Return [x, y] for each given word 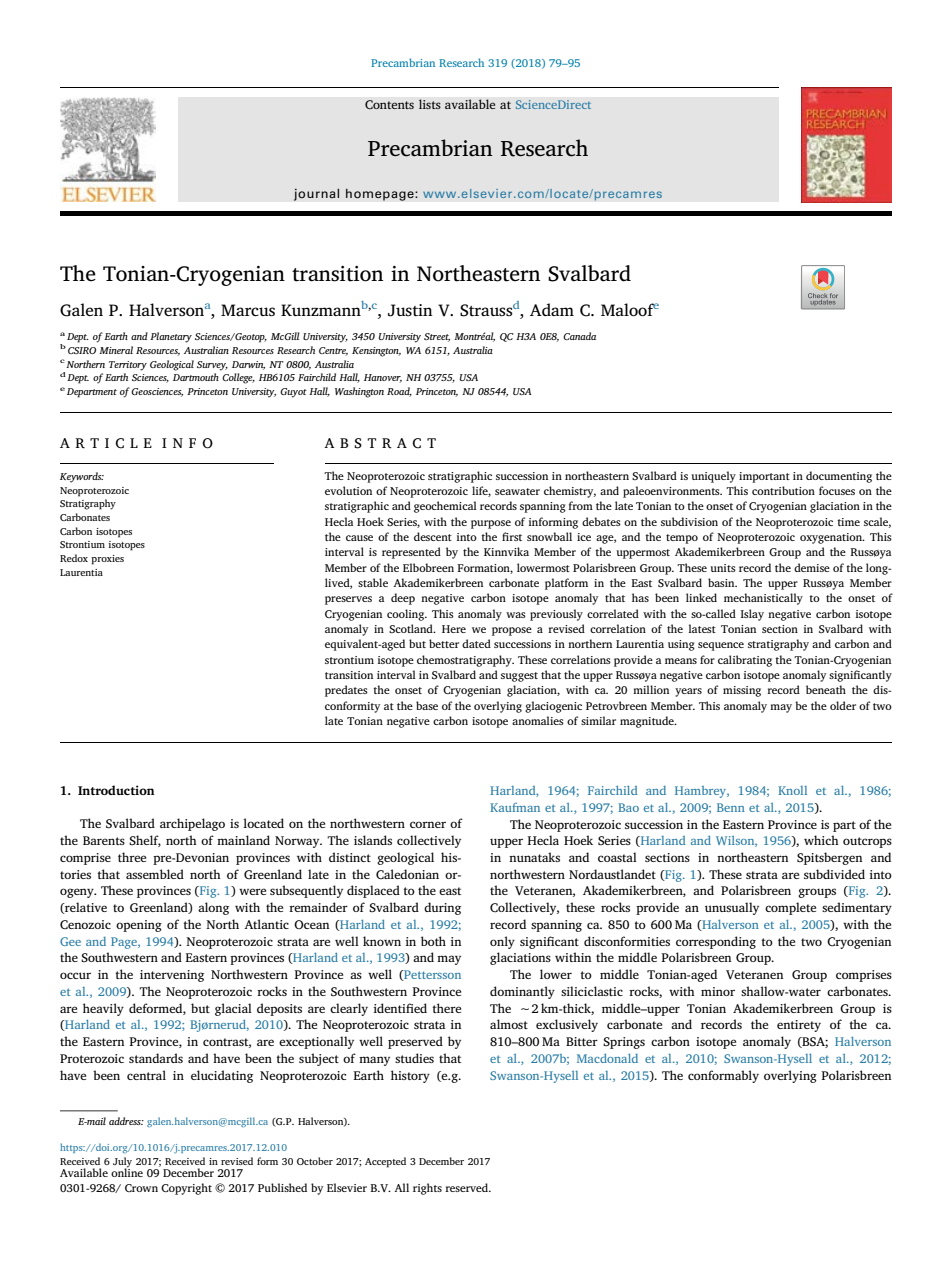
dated [476, 643]
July [122, 1163]
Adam [552, 309]
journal [316, 194]
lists [430, 104]
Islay [752, 615]
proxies [107, 560]
